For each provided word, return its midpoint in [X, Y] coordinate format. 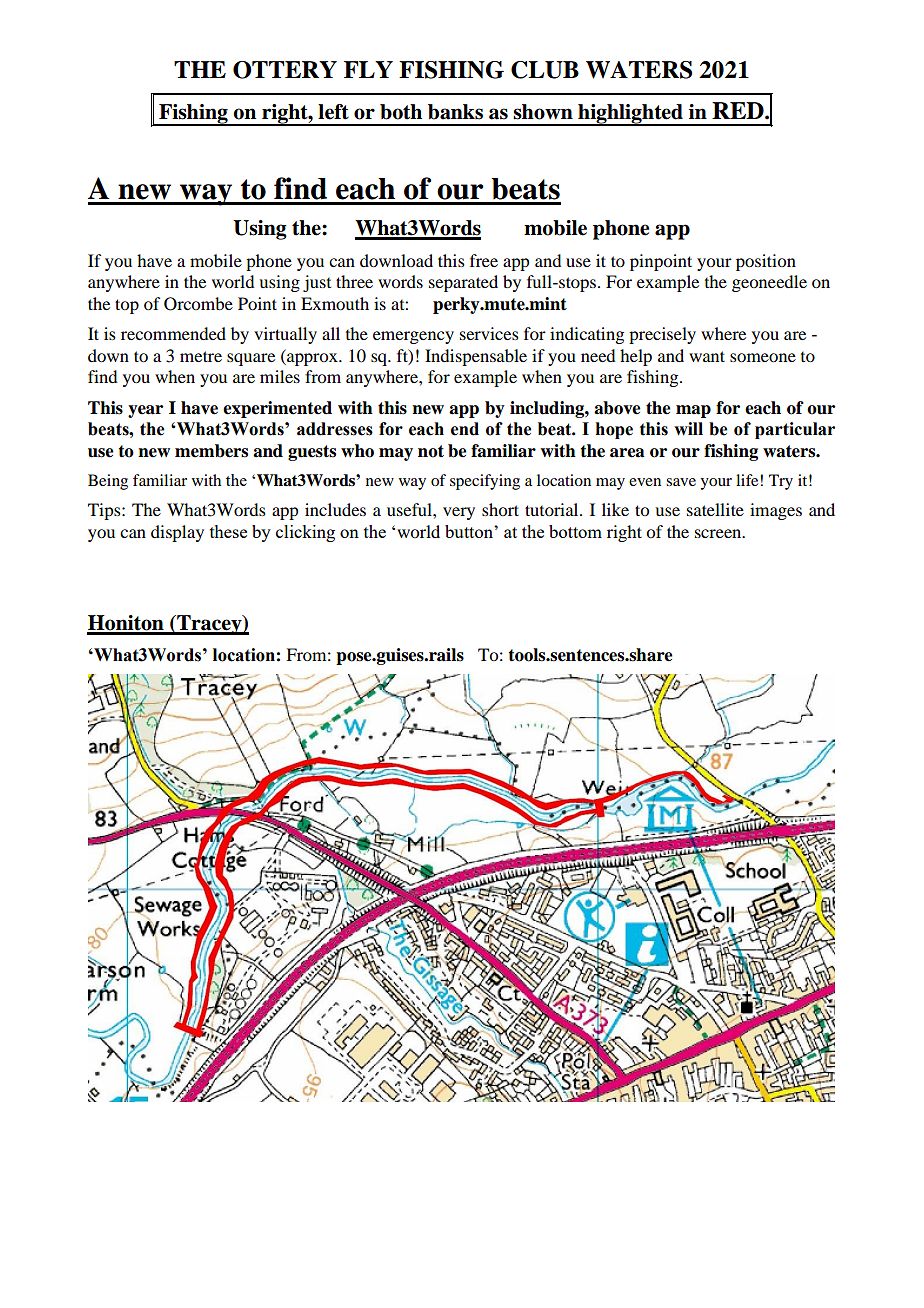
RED [739, 110]
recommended [173, 333]
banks [455, 112]
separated [463, 283]
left [333, 112]
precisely [662, 335]
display [177, 533]
